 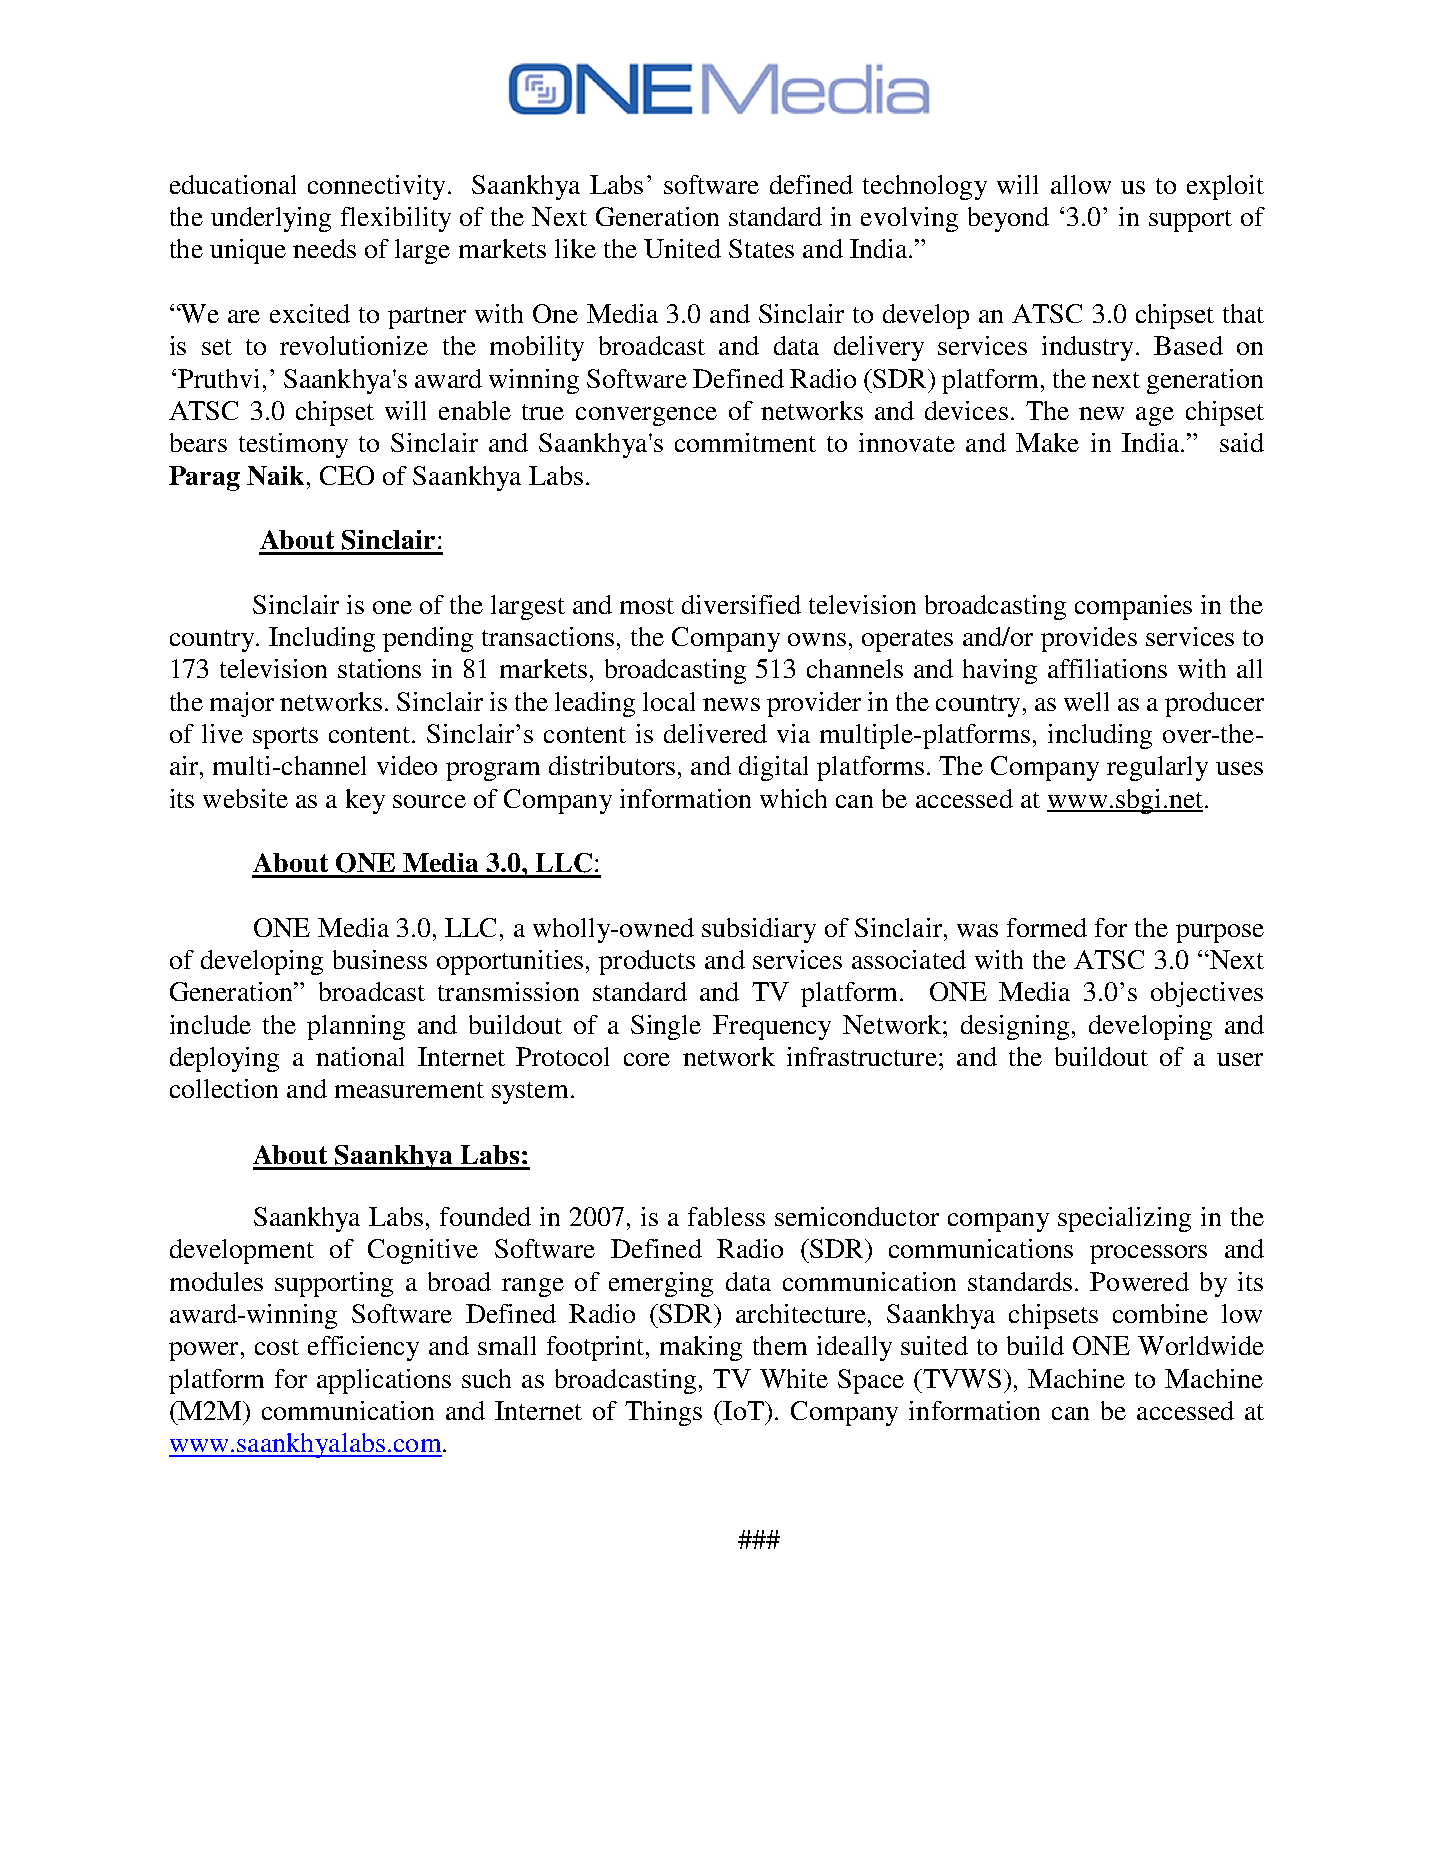 What do you see at coordinates (365, 801) in the screenshot?
I see `key` at bounding box center [365, 801].
